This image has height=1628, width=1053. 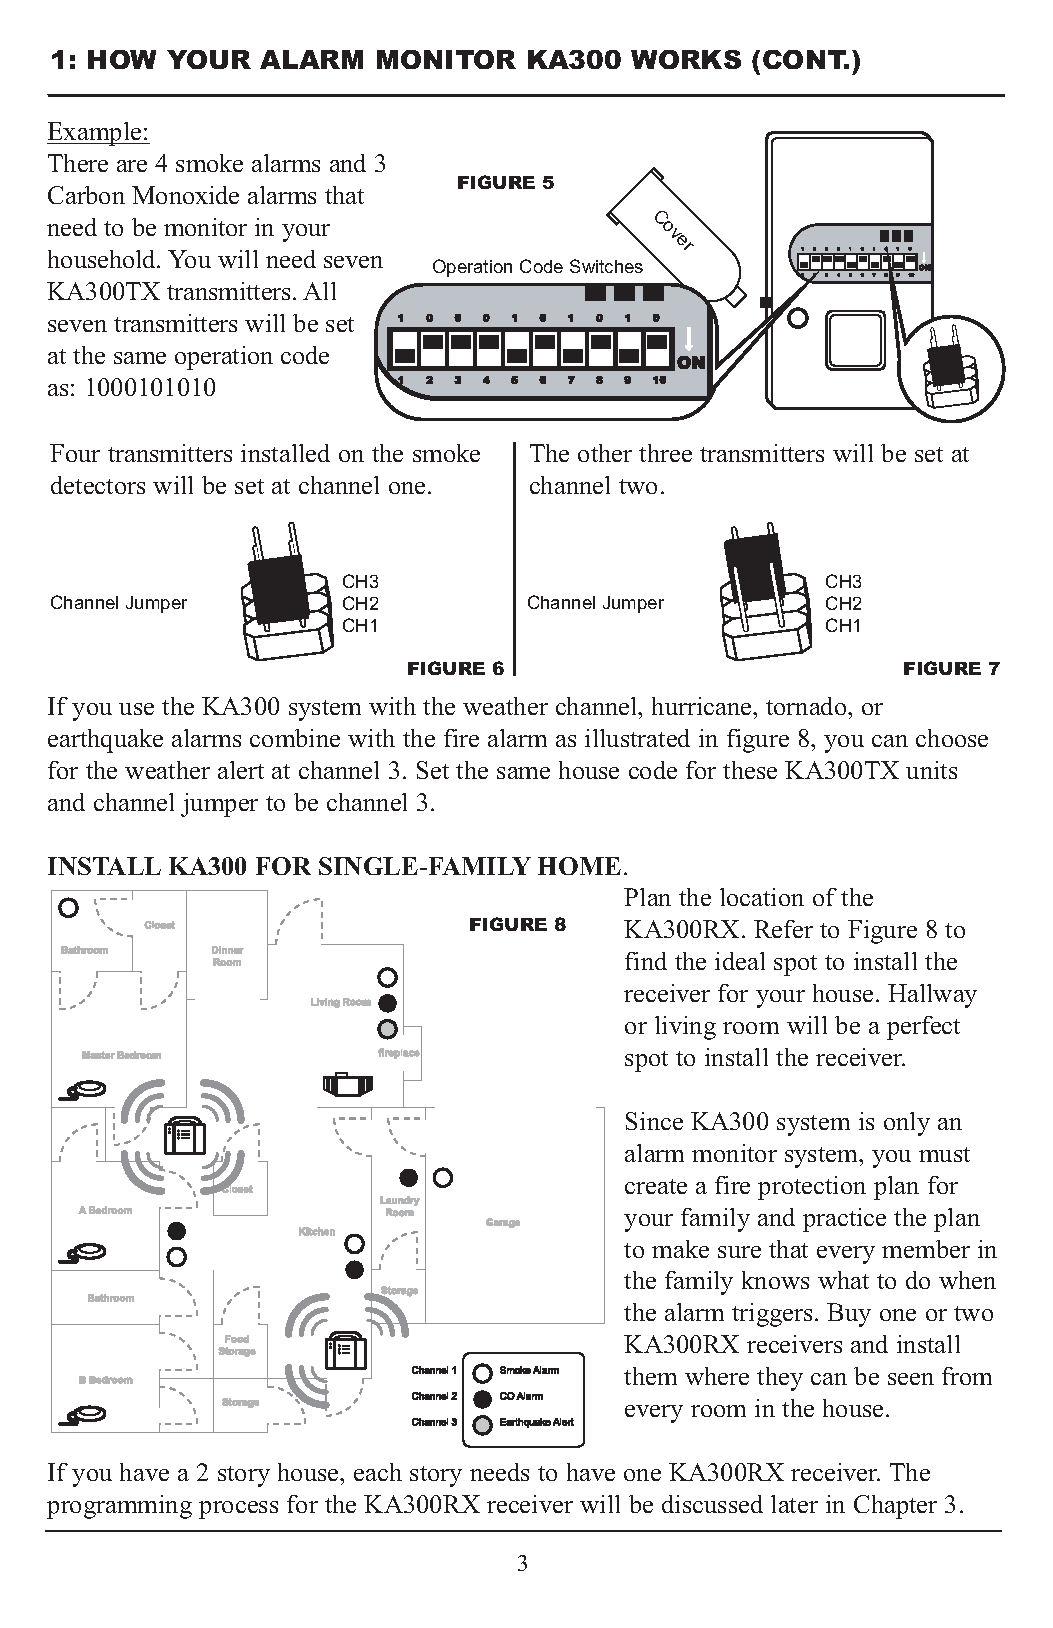 I want to click on other, so click(x=605, y=453).
